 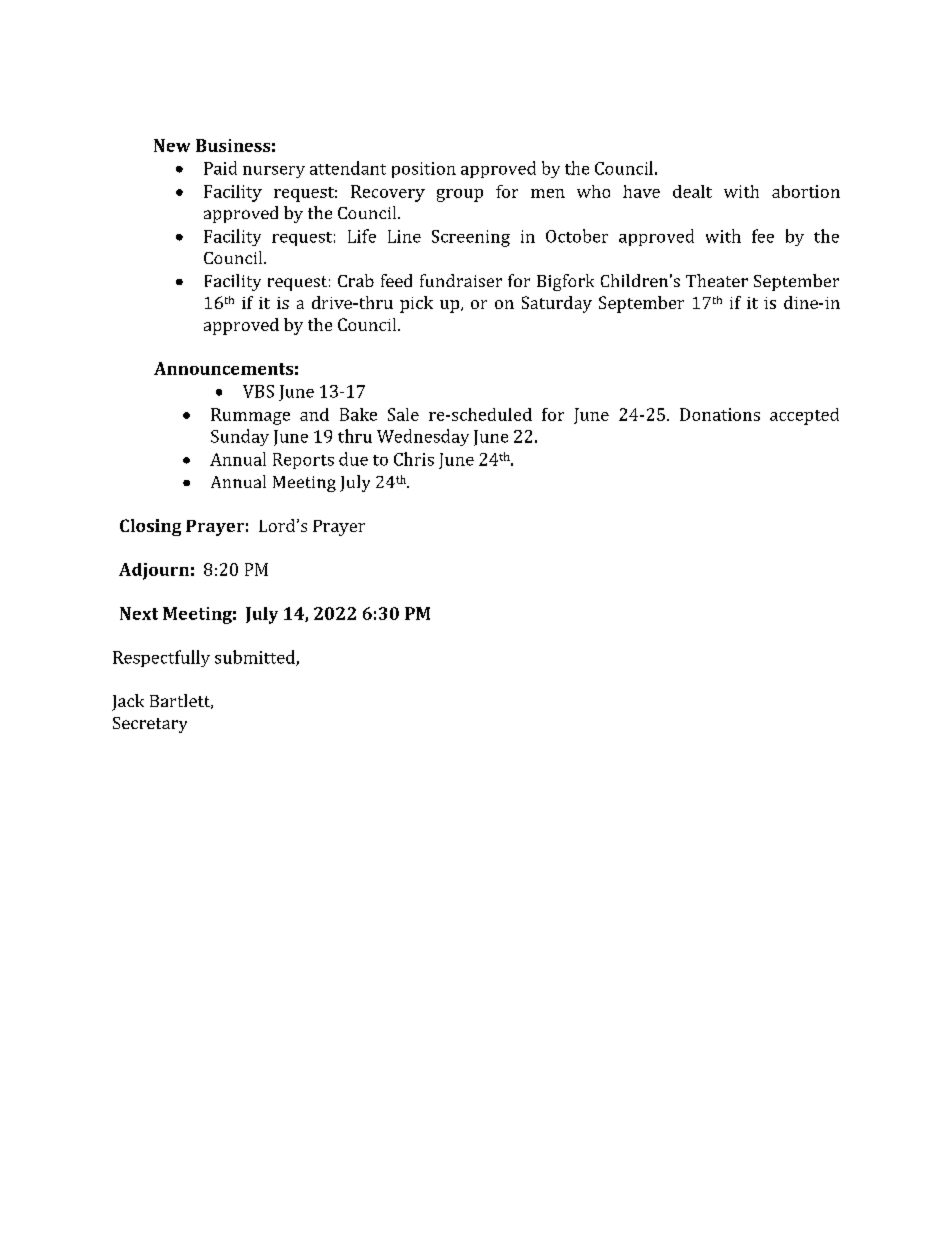 I want to click on dealt, so click(x=692, y=191).
